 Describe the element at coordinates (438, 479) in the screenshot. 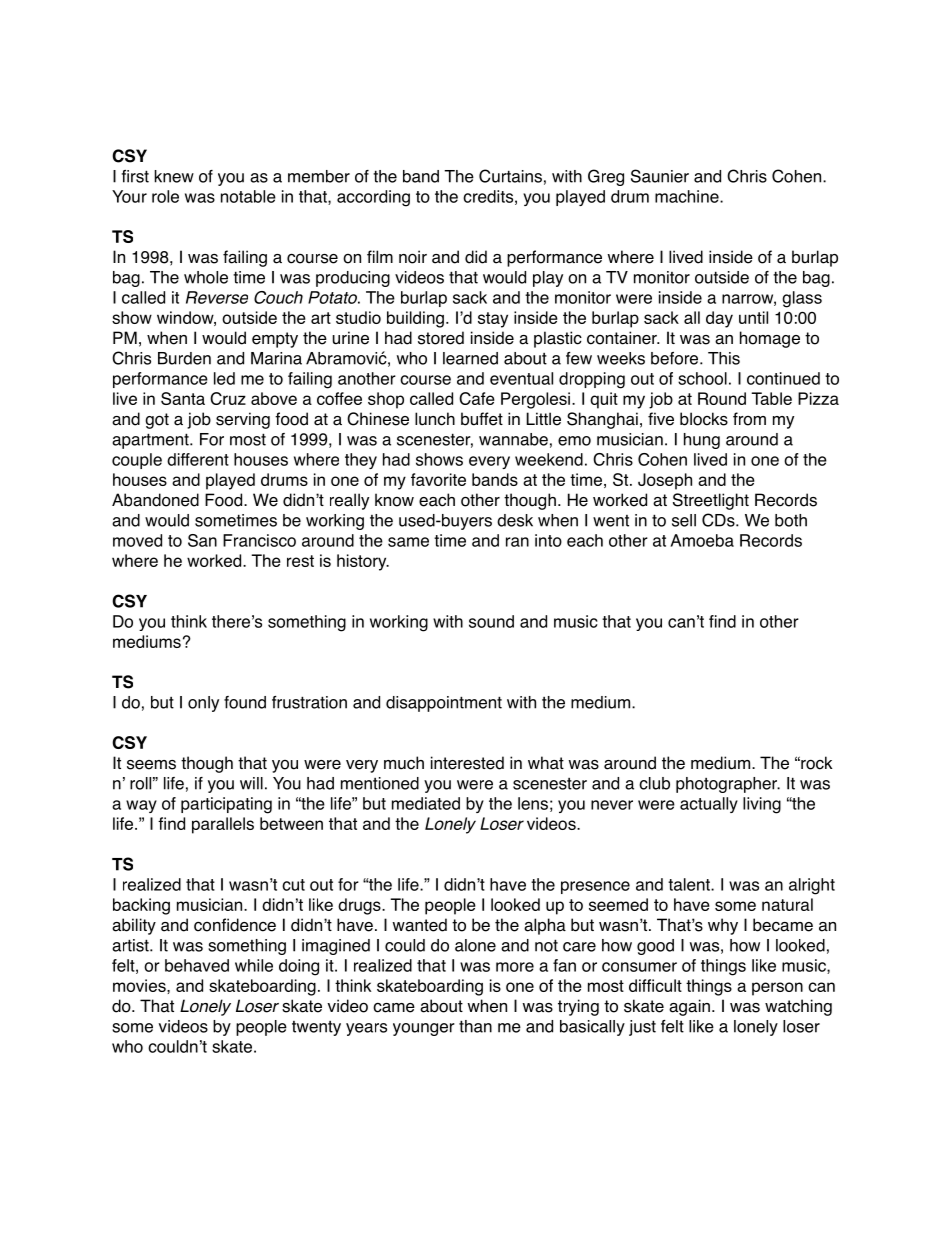

I see `favorite` at that location.
